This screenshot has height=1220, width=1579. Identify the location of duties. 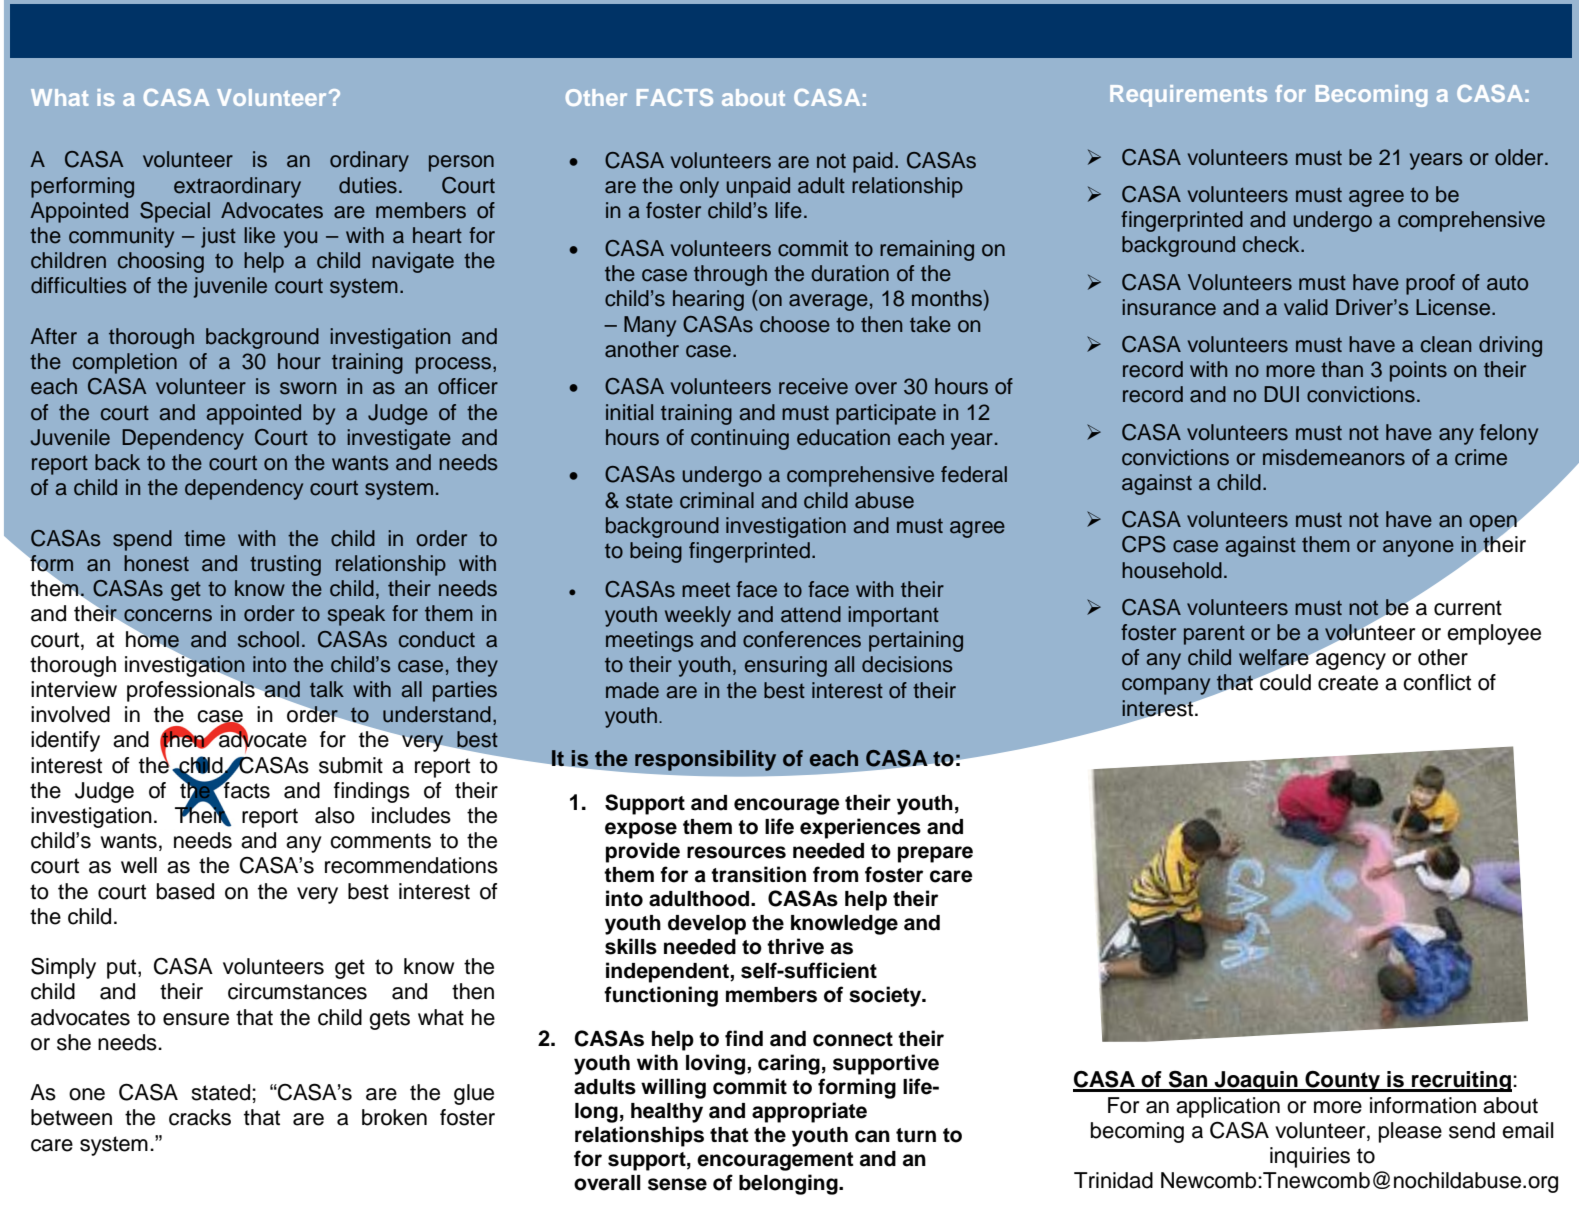
(368, 185).
